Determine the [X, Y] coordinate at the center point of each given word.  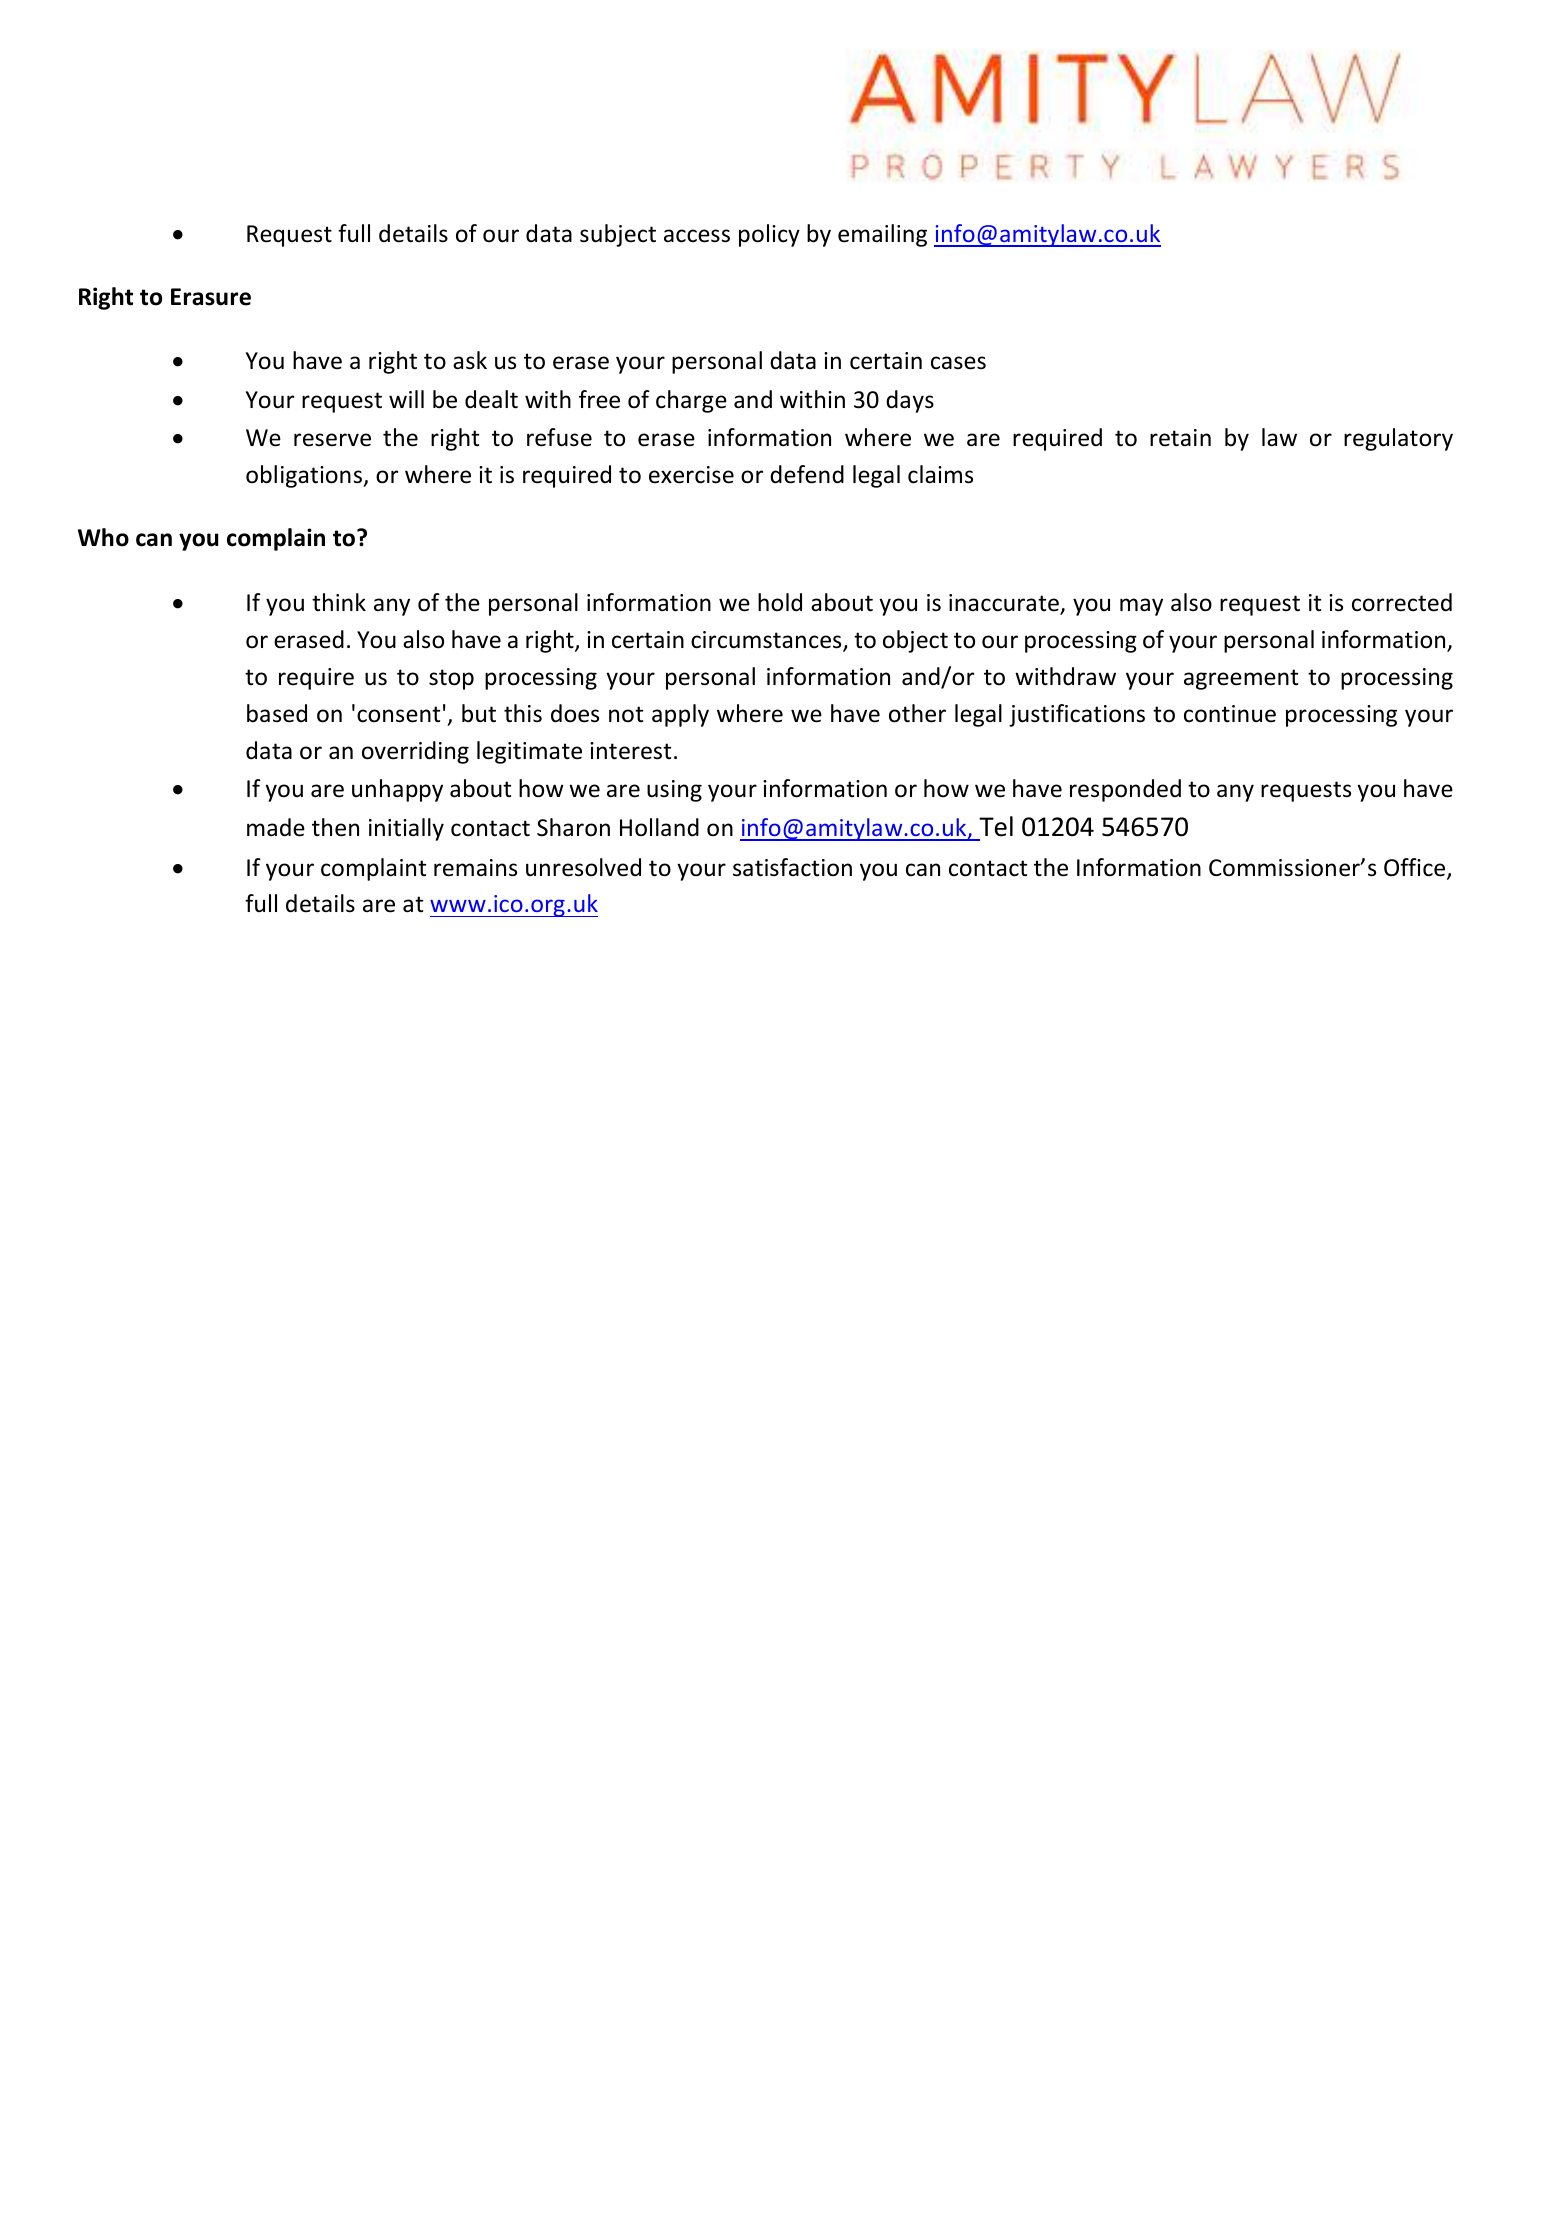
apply [680, 715]
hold [780, 602]
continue [1230, 714]
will [406, 399]
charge [691, 401]
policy [769, 235]
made [276, 827]
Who [103, 537]
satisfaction [792, 867]
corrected [1402, 602]
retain [1180, 438]
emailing [882, 235]
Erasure [211, 297]
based [277, 713]
